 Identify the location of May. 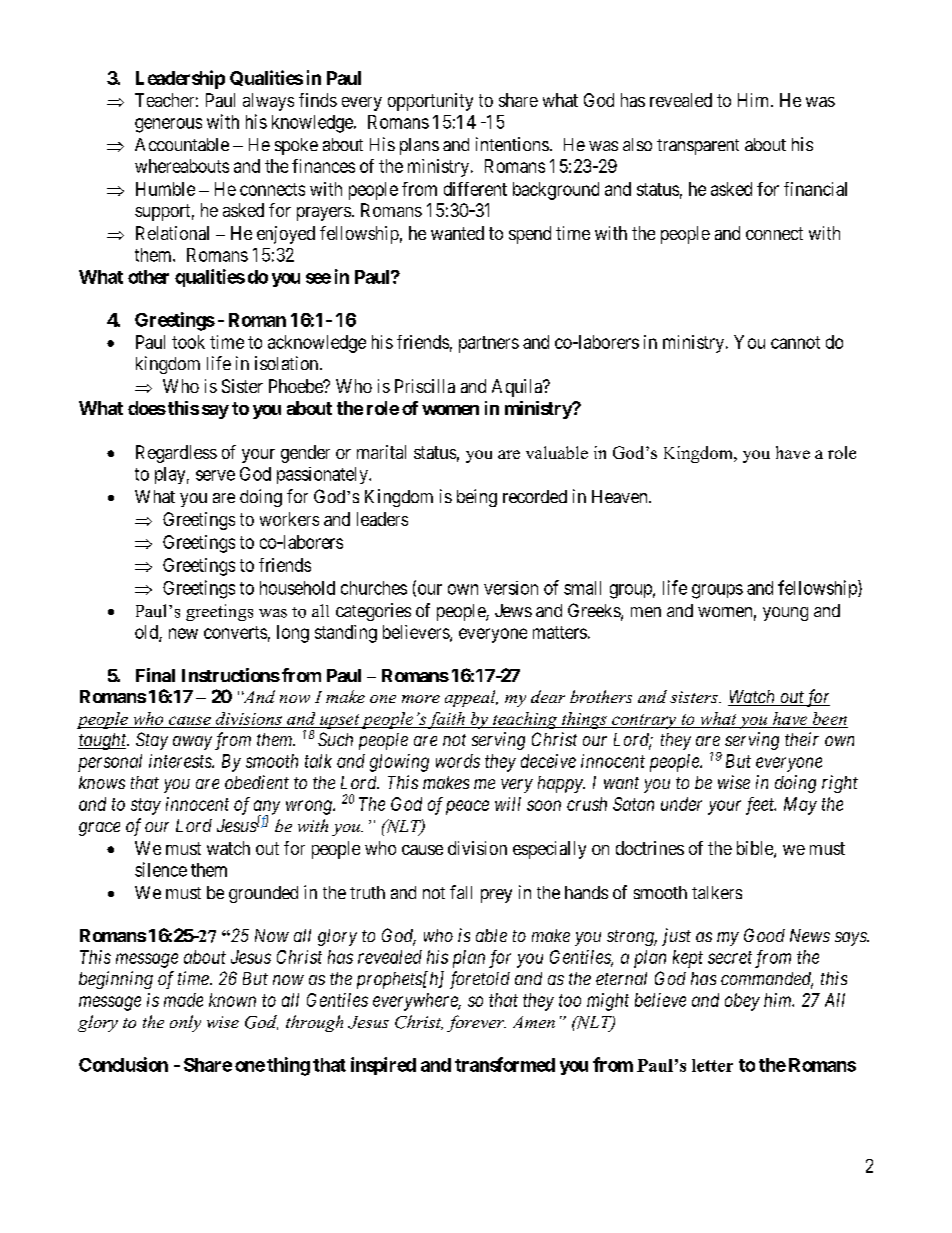
(800, 806).
